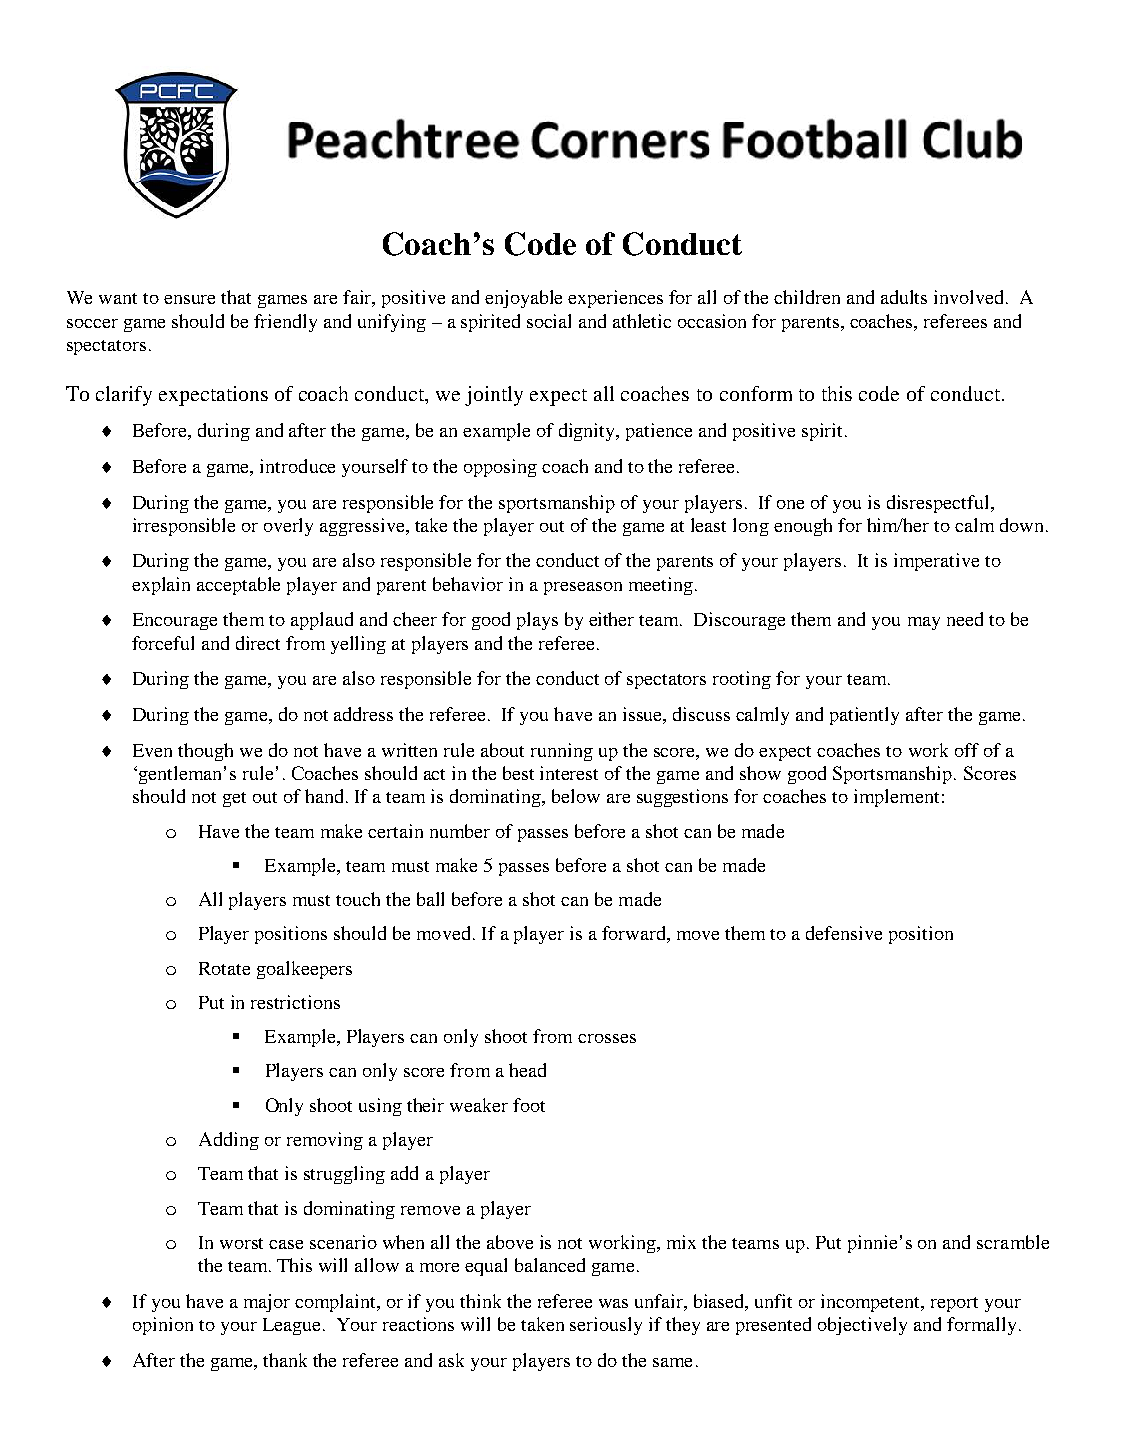 This image has height=1455, width=1124. I want to click on get, so click(234, 799).
